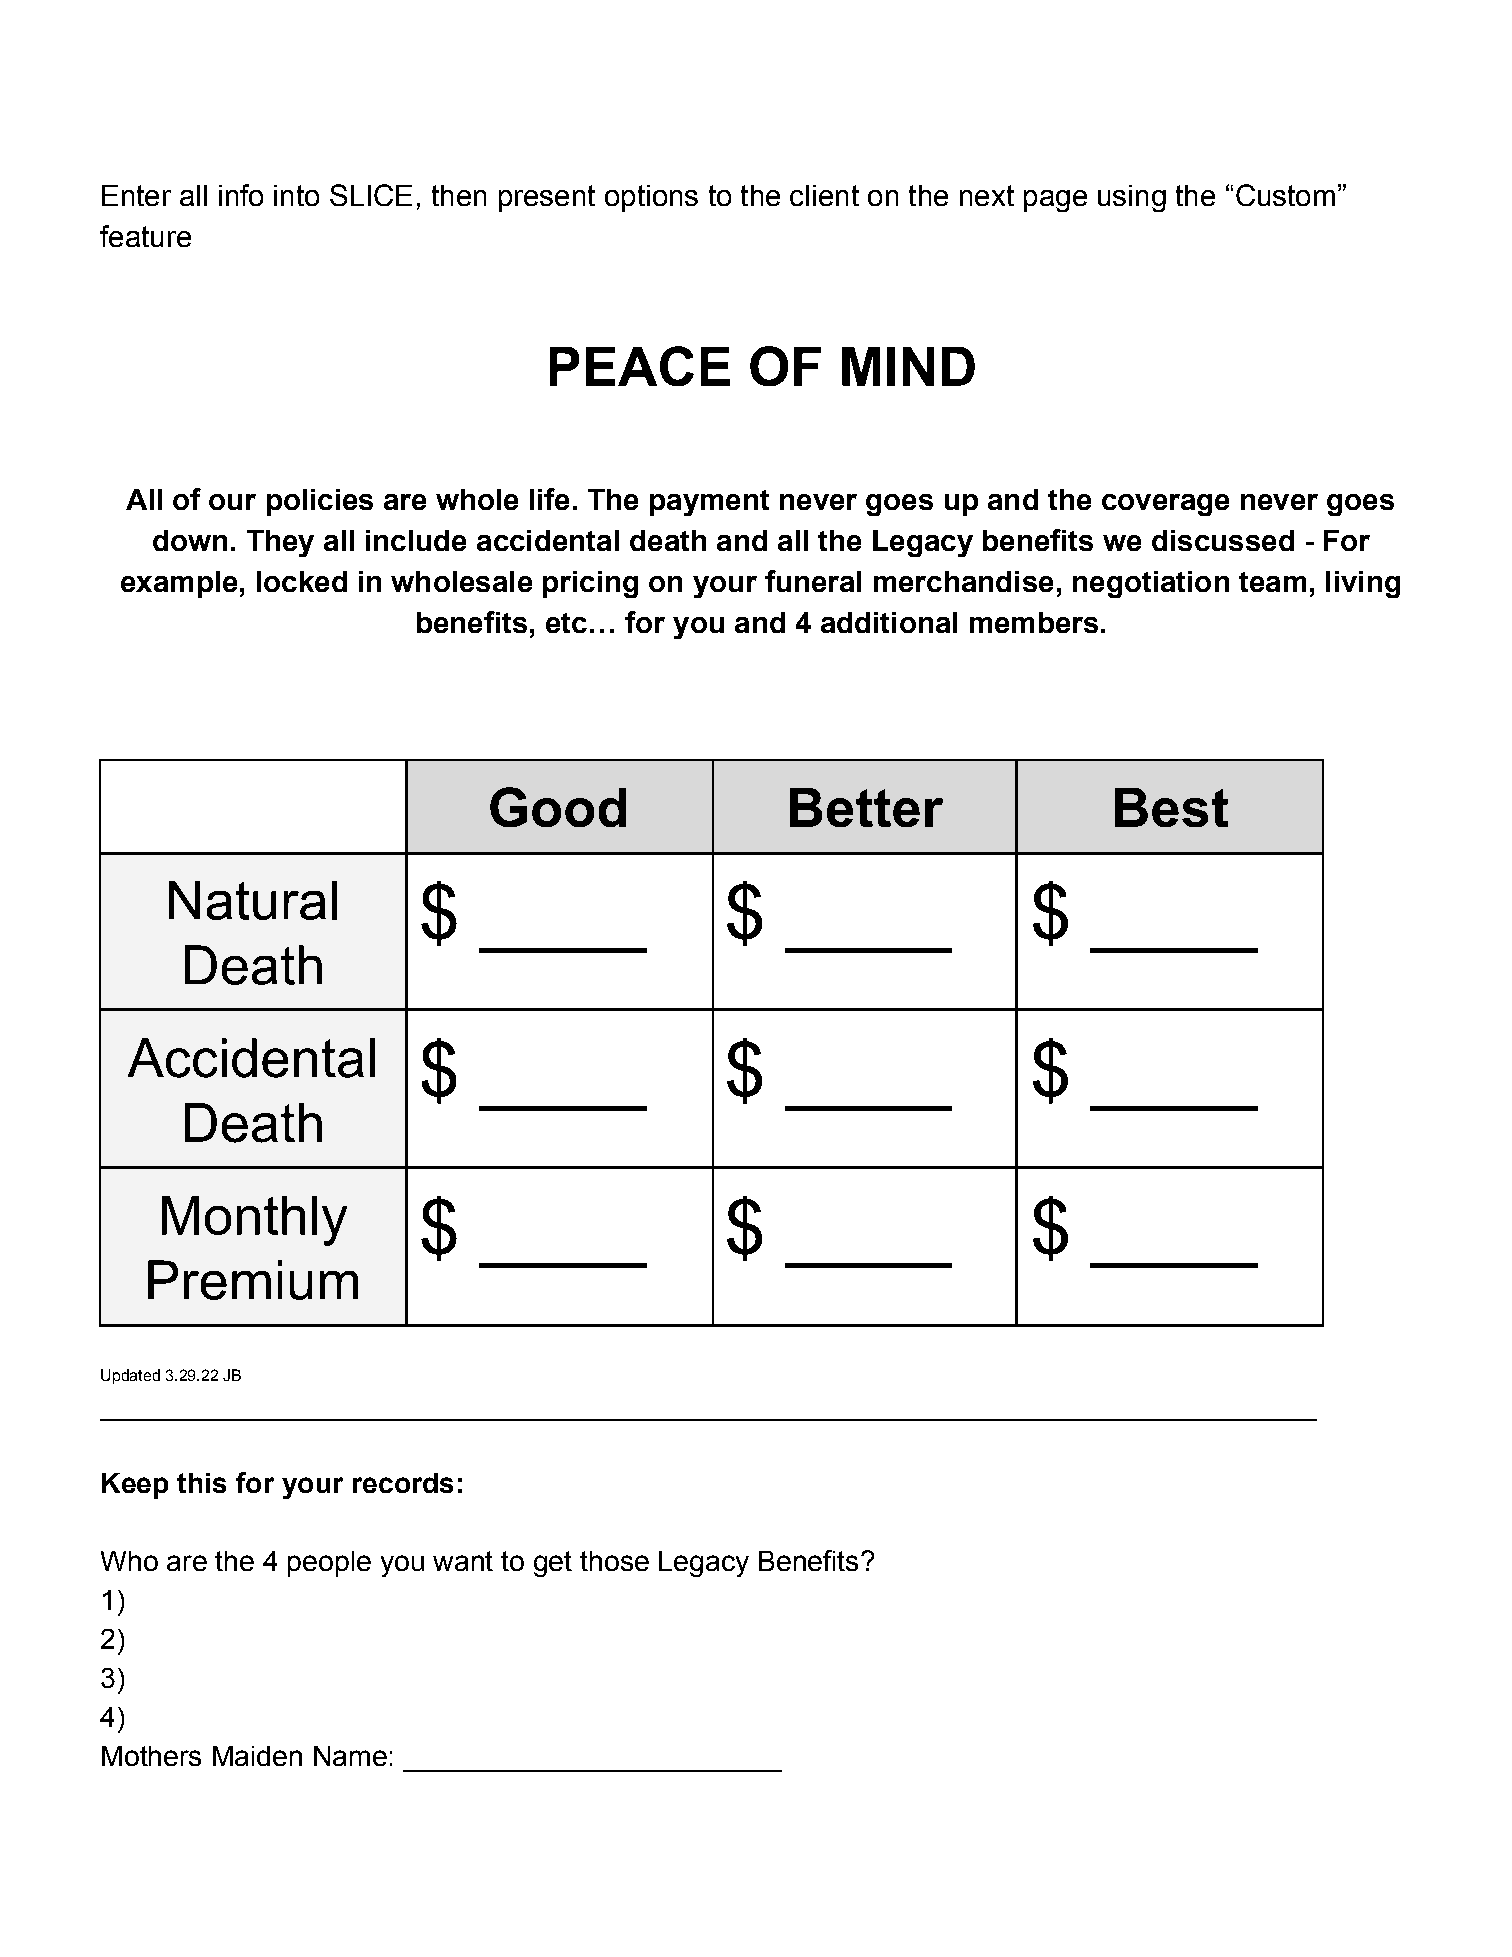 Image resolution: width=1512 pixels, height=1957 pixels. I want to click on Best, so click(1171, 807).
